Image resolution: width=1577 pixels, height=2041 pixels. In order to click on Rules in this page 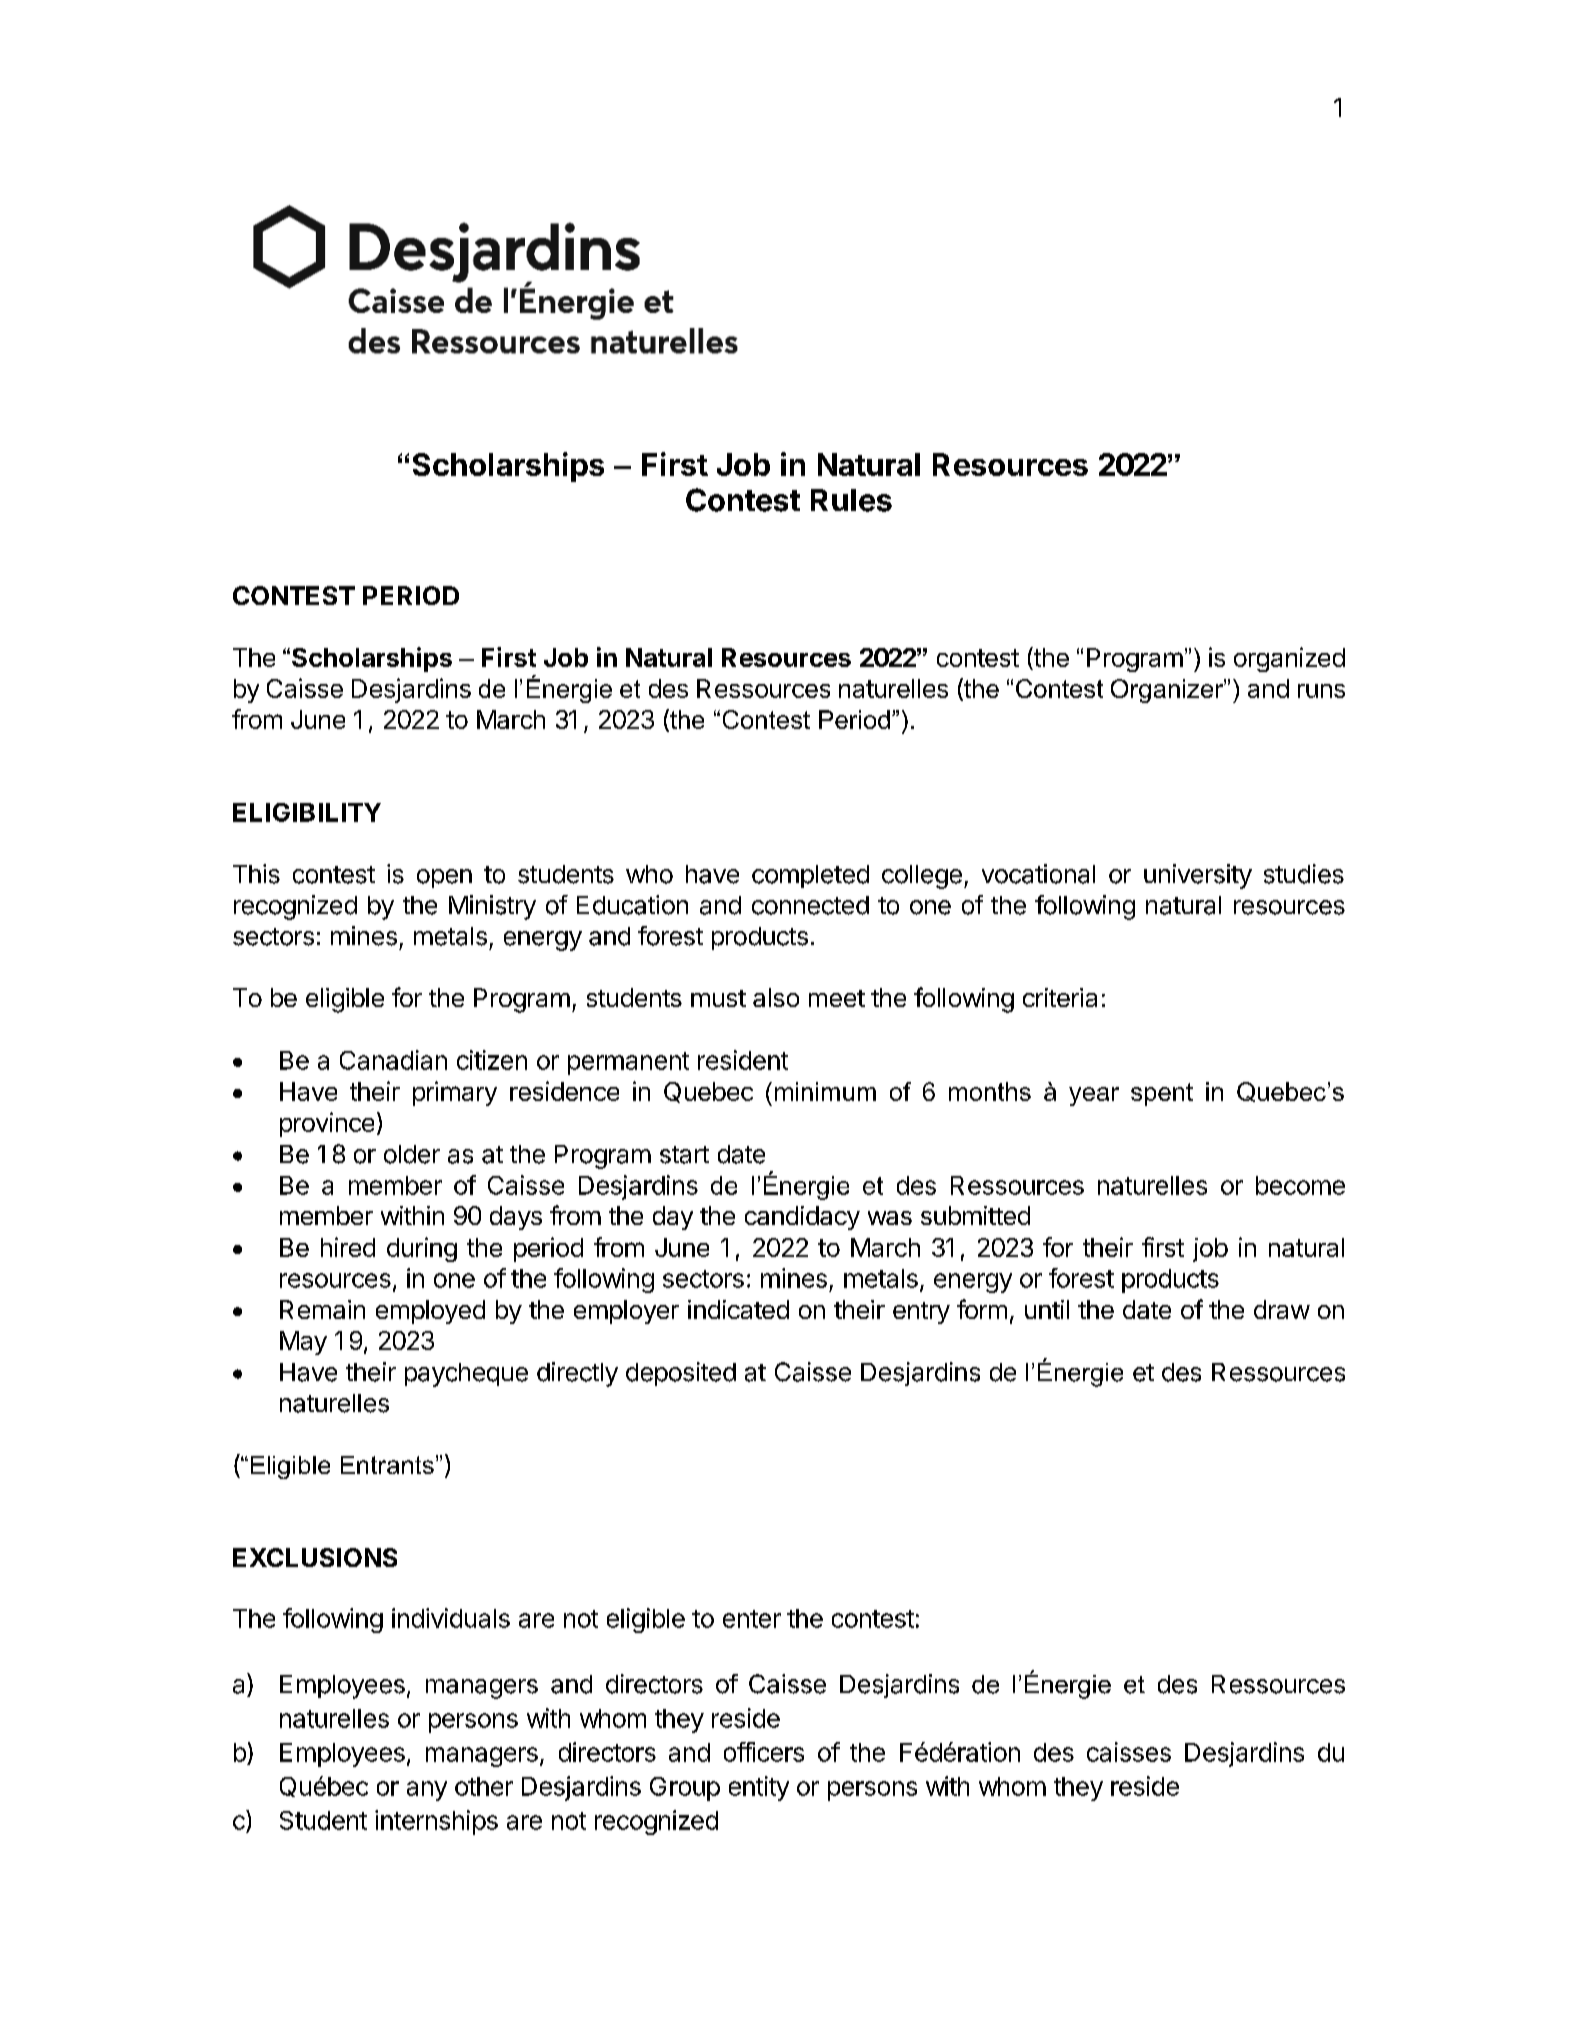, I will do `click(851, 500)`.
